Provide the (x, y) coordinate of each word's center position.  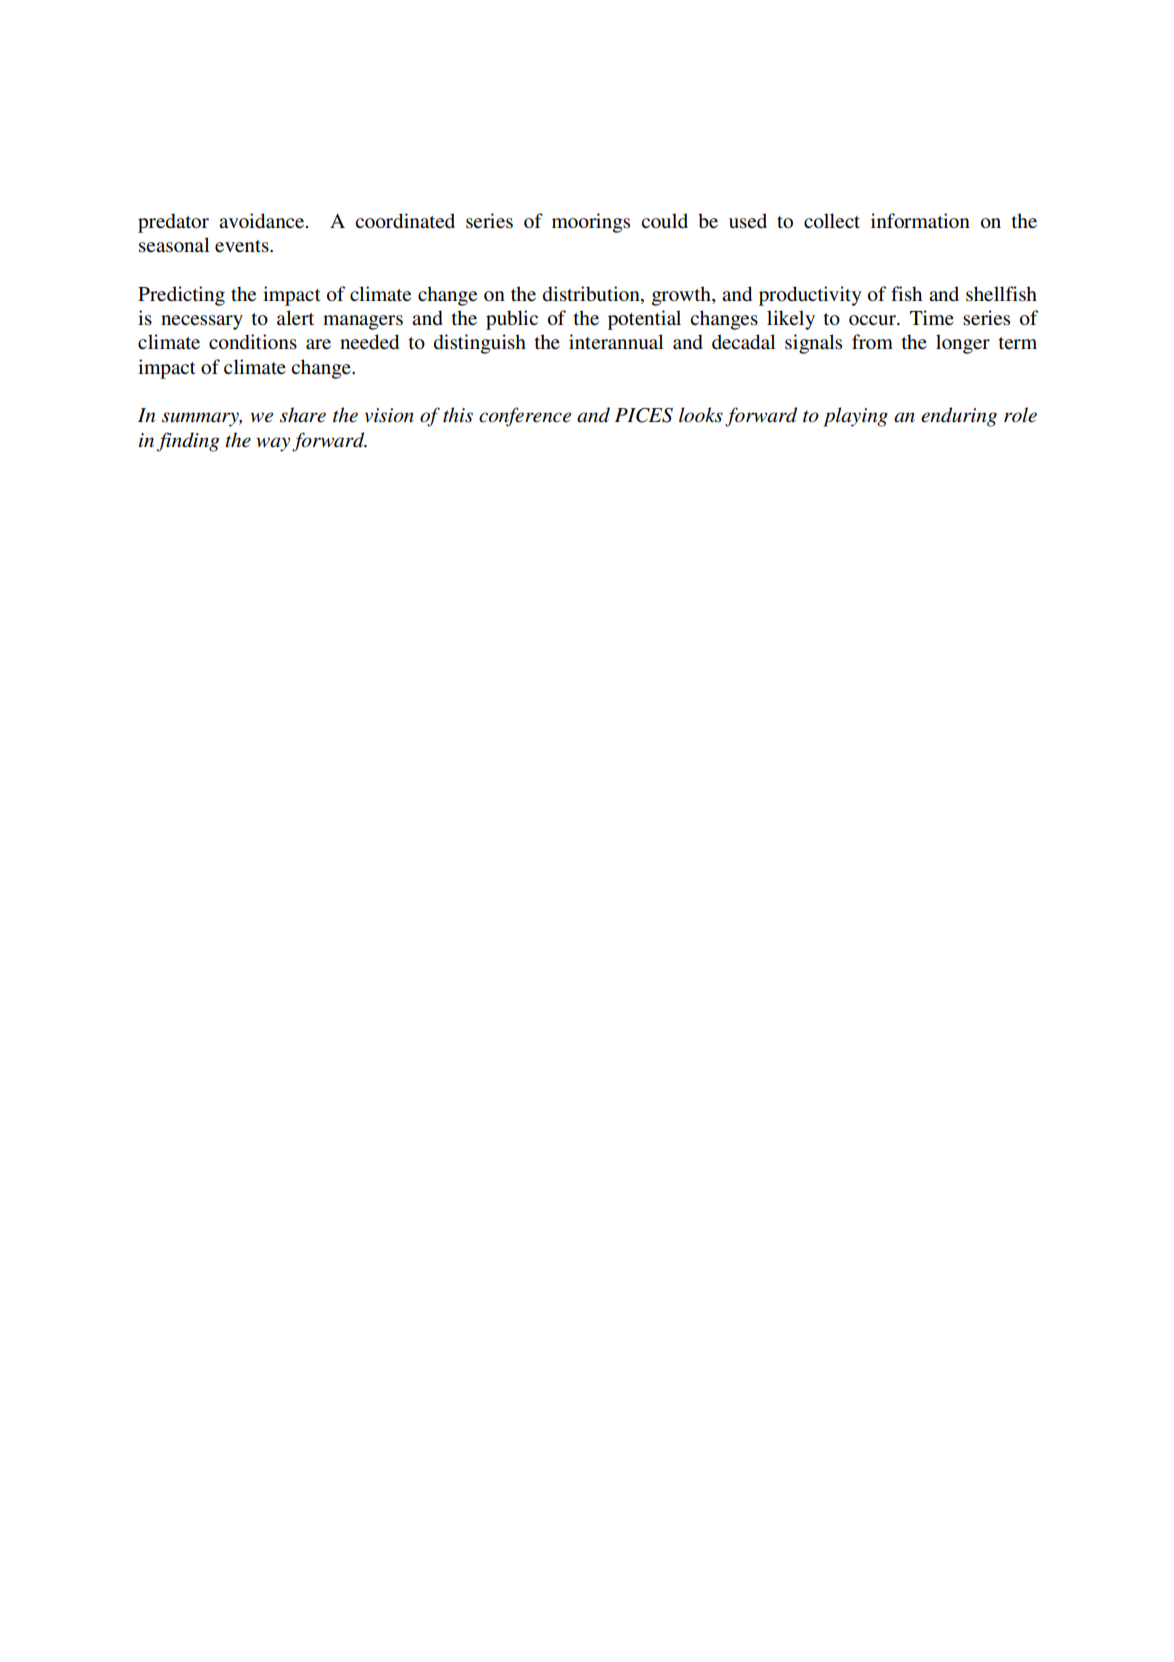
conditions (253, 342)
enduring (959, 417)
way (274, 444)
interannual (616, 342)
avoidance (263, 221)
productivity (810, 296)
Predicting (181, 296)
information (920, 220)
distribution (592, 294)
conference (525, 417)
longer (963, 344)
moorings (591, 223)
